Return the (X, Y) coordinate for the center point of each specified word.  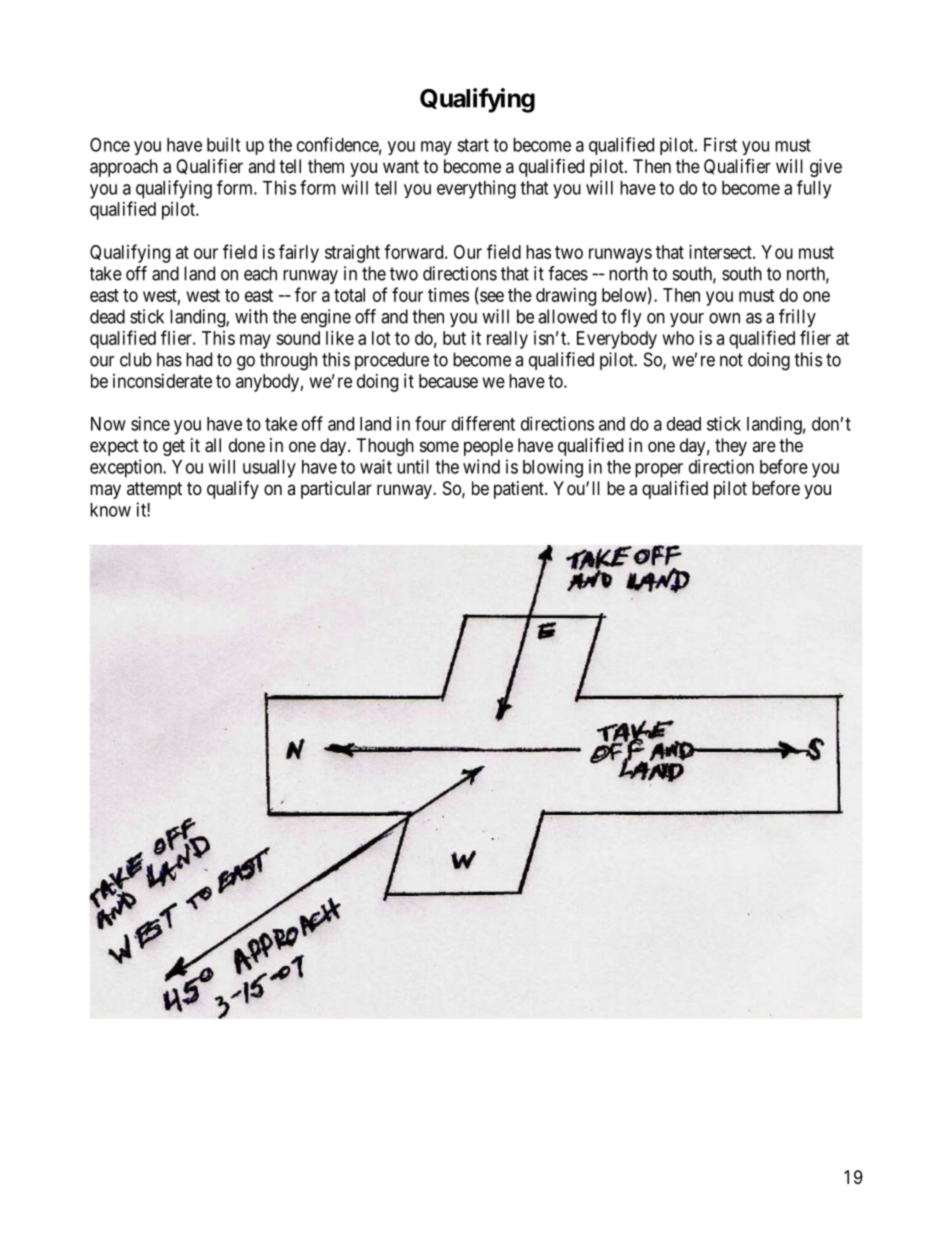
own (724, 318)
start (473, 145)
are (764, 446)
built (223, 144)
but (454, 338)
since (150, 423)
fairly (299, 253)
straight (352, 254)
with (251, 316)
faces (568, 273)
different (483, 423)
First (720, 144)
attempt (154, 490)
